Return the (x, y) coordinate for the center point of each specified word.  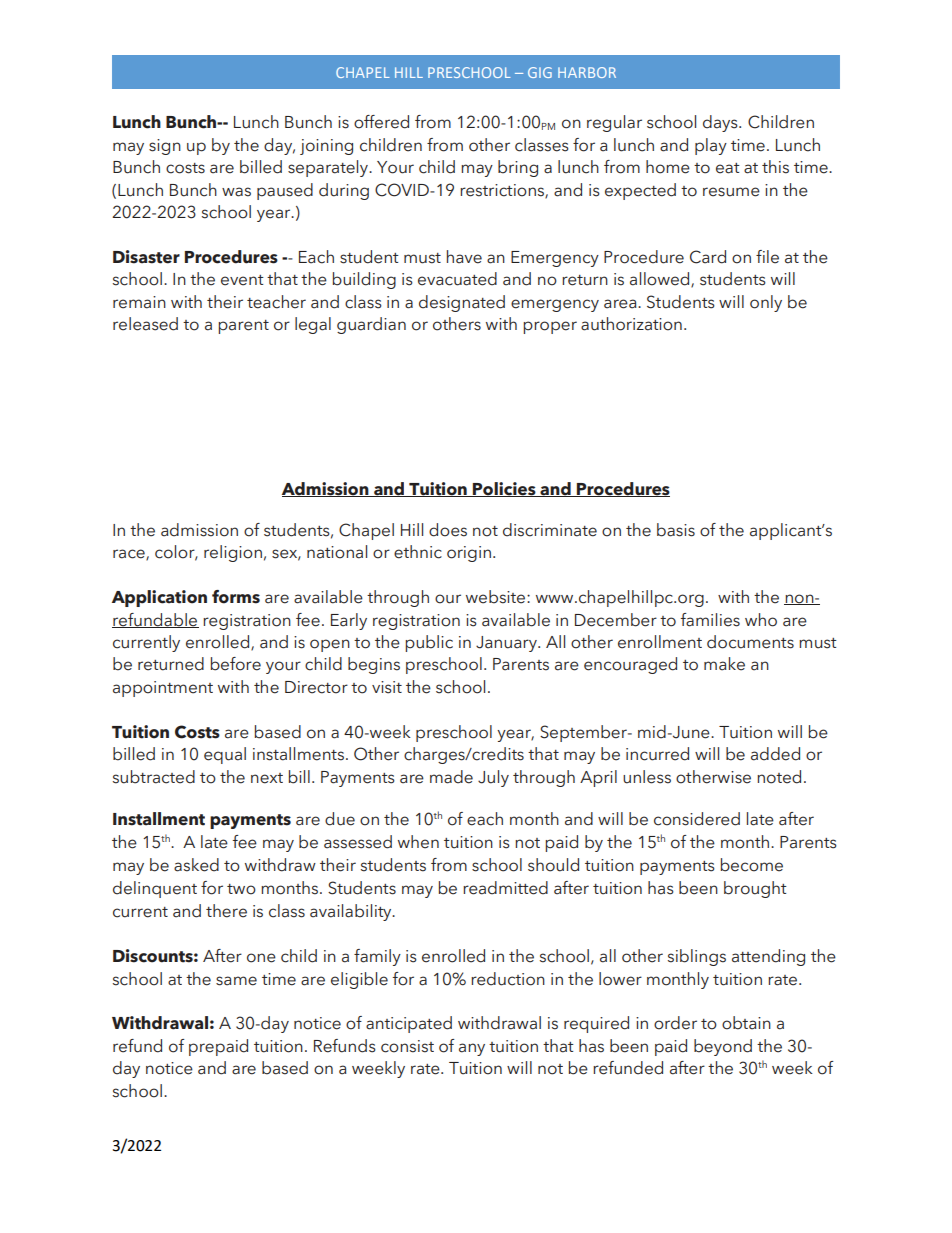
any (472, 1049)
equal (225, 755)
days (721, 123)
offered (381, 122)
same (236, 981)
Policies (504, 489)
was (236, 192)
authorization (631, 324)
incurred (657, 754)
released (145, 324)
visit (387, 687)
